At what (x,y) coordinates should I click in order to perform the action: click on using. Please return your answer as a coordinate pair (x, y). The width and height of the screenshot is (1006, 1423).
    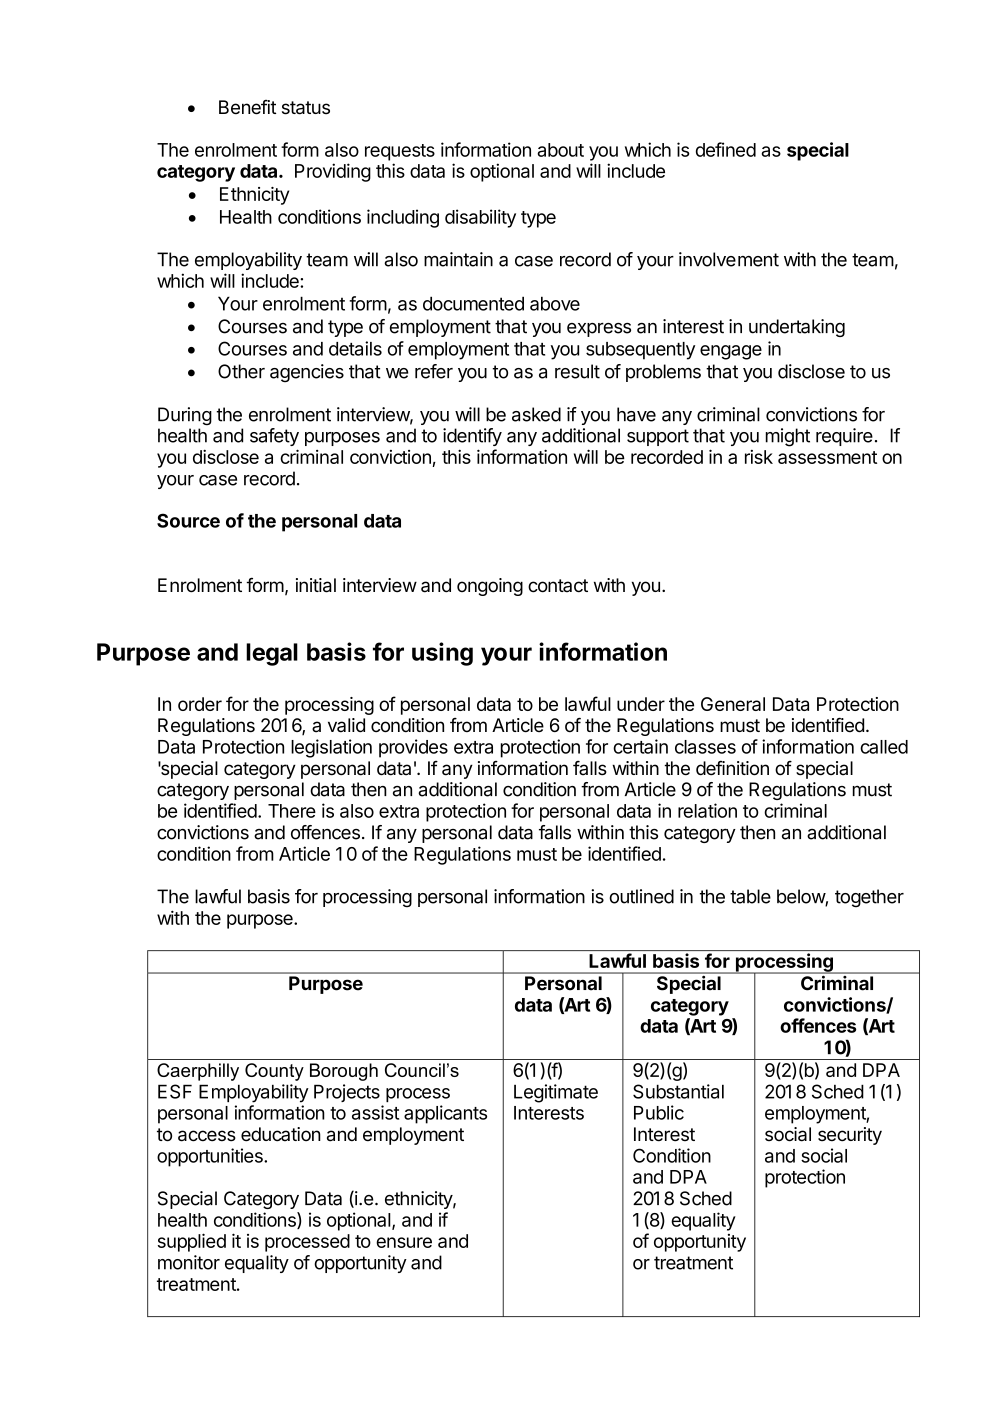
    Looking at the image, I should click on (442, 654).
